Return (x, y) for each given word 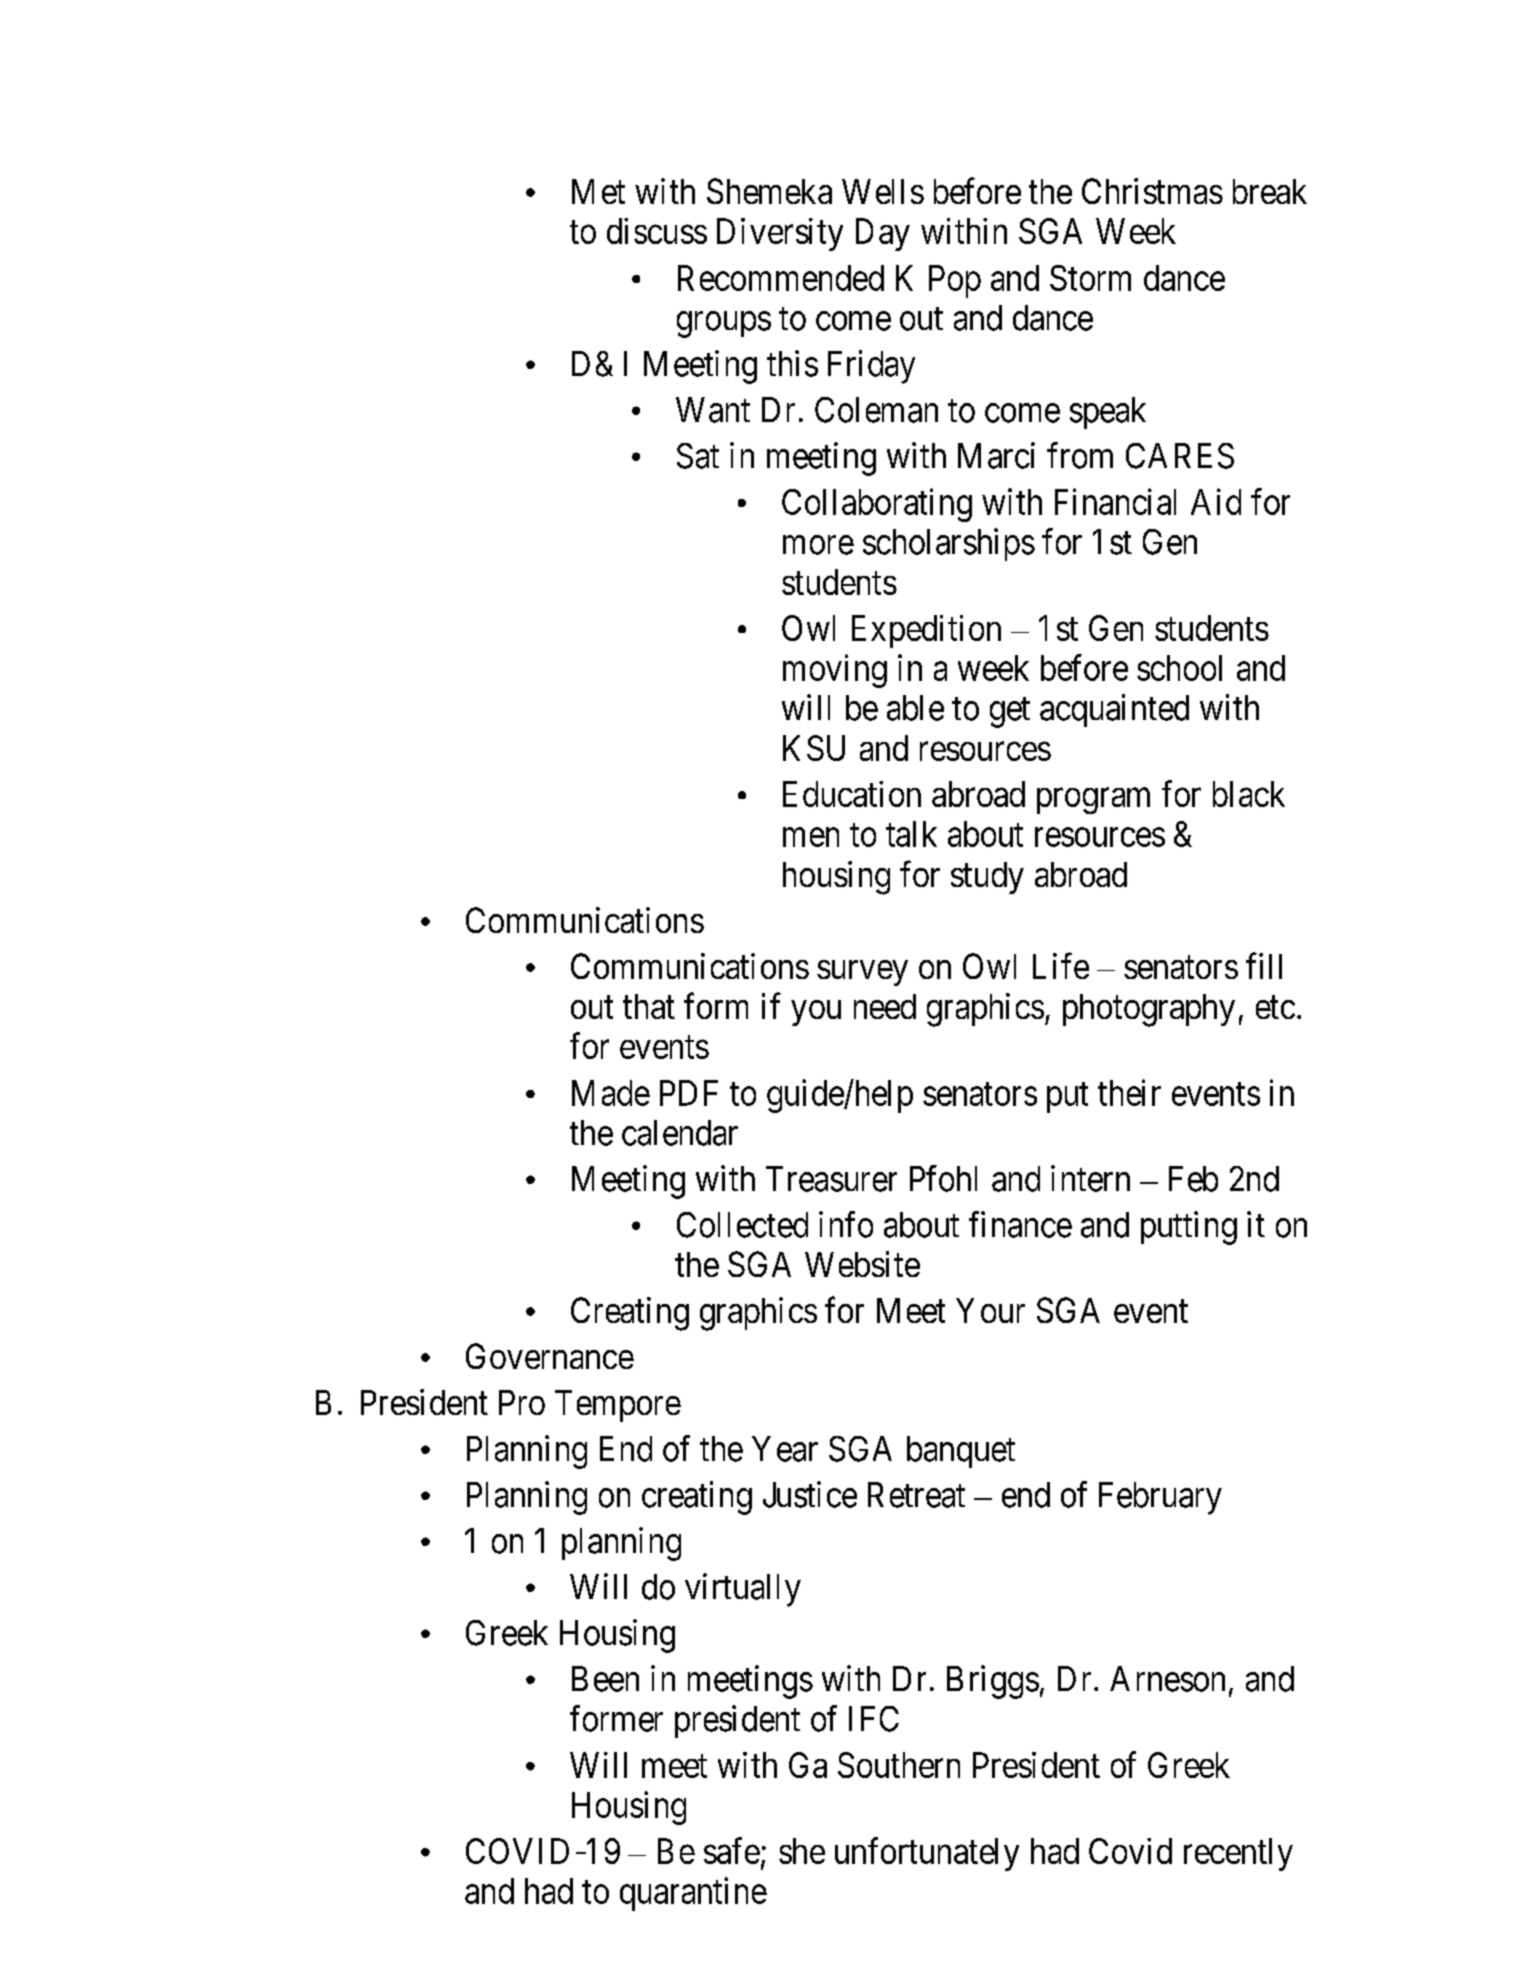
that (649, 1006)
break (1270, 191)
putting (1189, 1228)
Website (862, 1264)
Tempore (618, 1406)
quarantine (693, 1894)
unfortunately (927, 1854)
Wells (883, 191)
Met (598, 191)
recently (1238, 1854)
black (1249, 794)
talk (911, 834)
